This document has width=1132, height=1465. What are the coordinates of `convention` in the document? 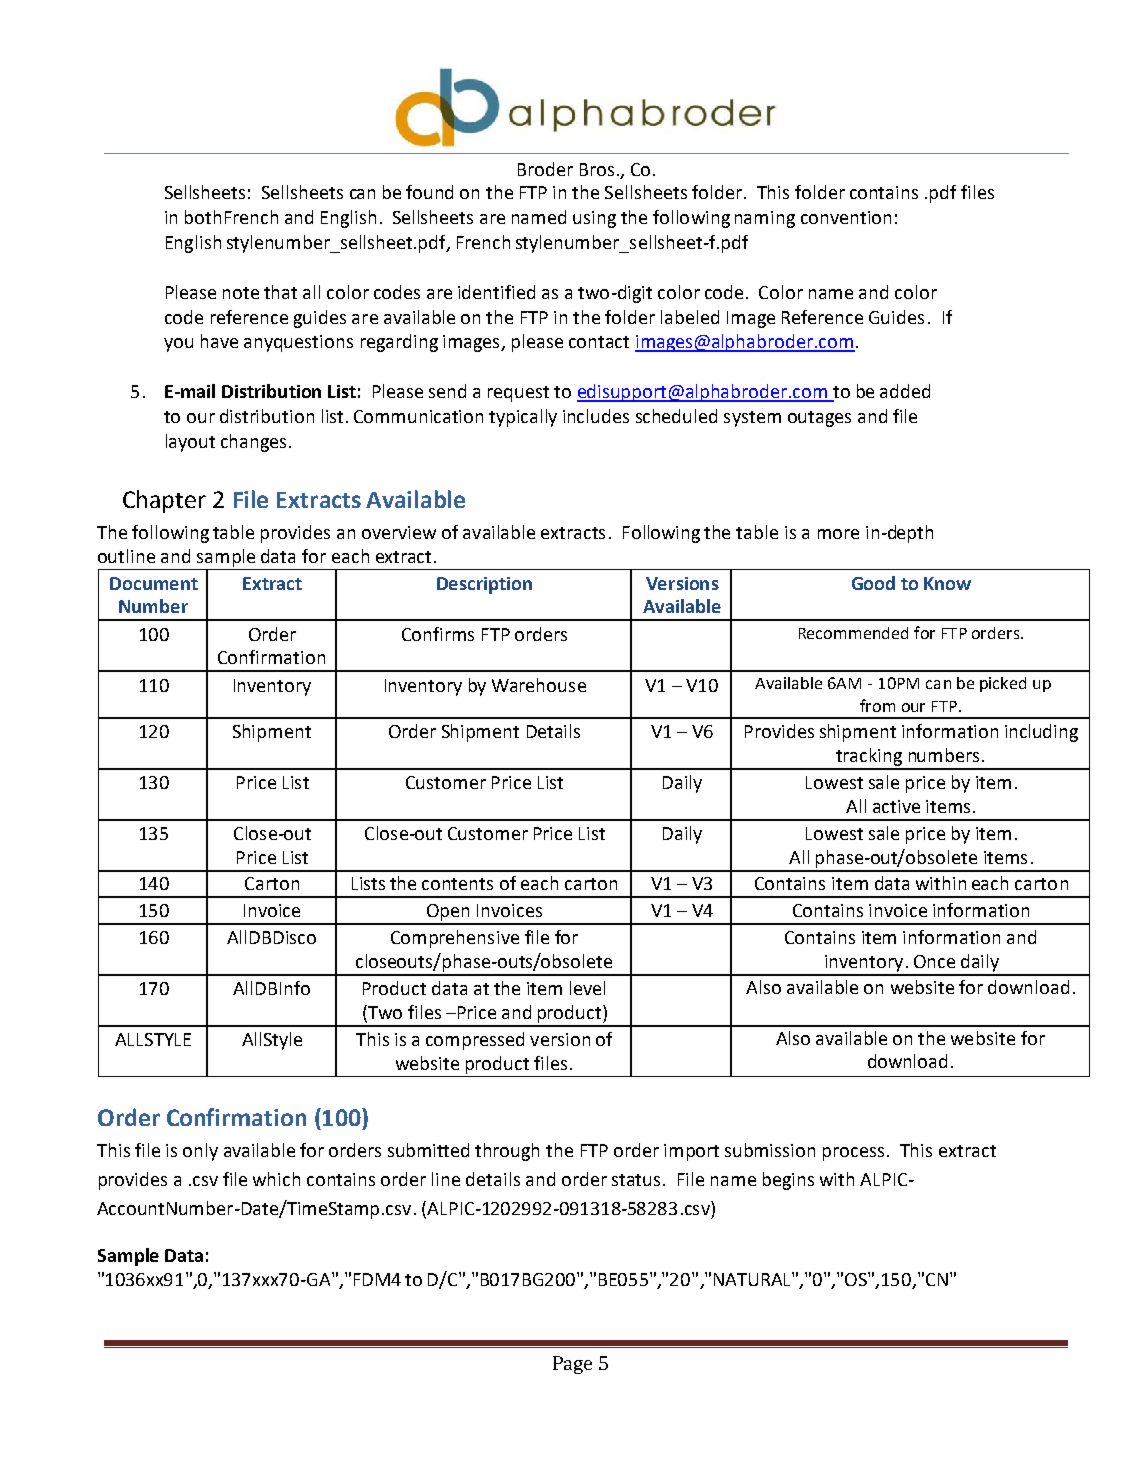 It's located at (846, 217).
